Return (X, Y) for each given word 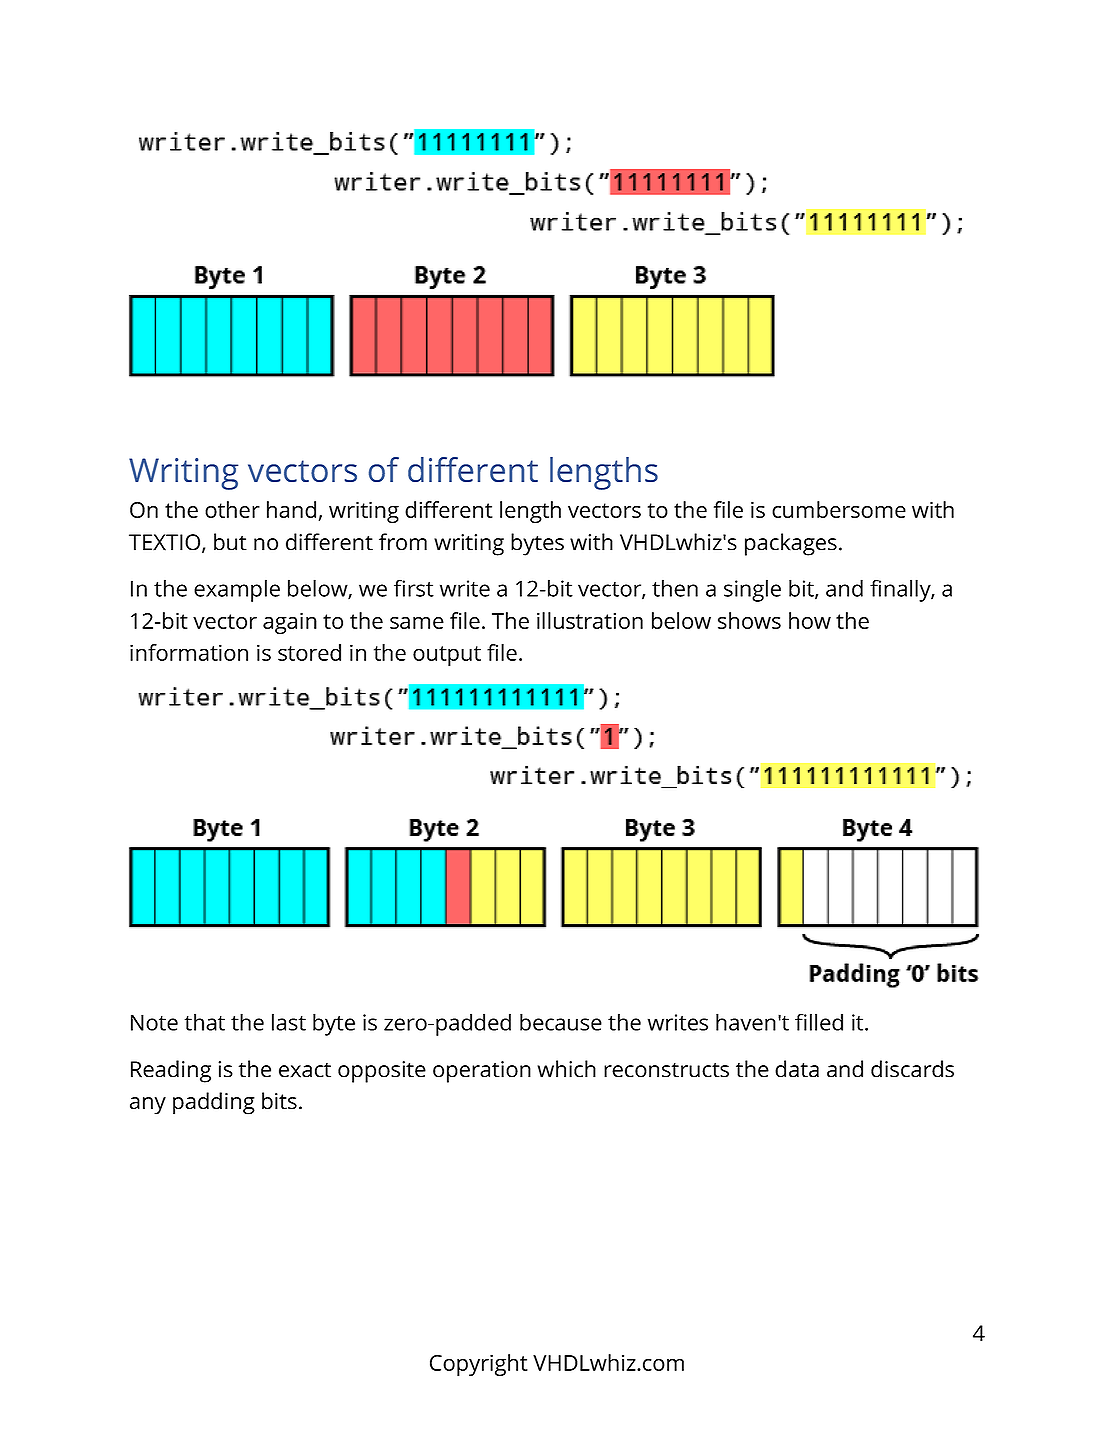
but (230, 542)
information (189, 652)
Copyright (479, 1365)
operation (482, 1072)
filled (819, 1022)
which (566, 1069)
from (403, 542)
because (561, 1022)
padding (214, 1103)
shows (749, 620)
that (205, 1022)
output (447, 656)
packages (791, 544)
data (797, 1069)
